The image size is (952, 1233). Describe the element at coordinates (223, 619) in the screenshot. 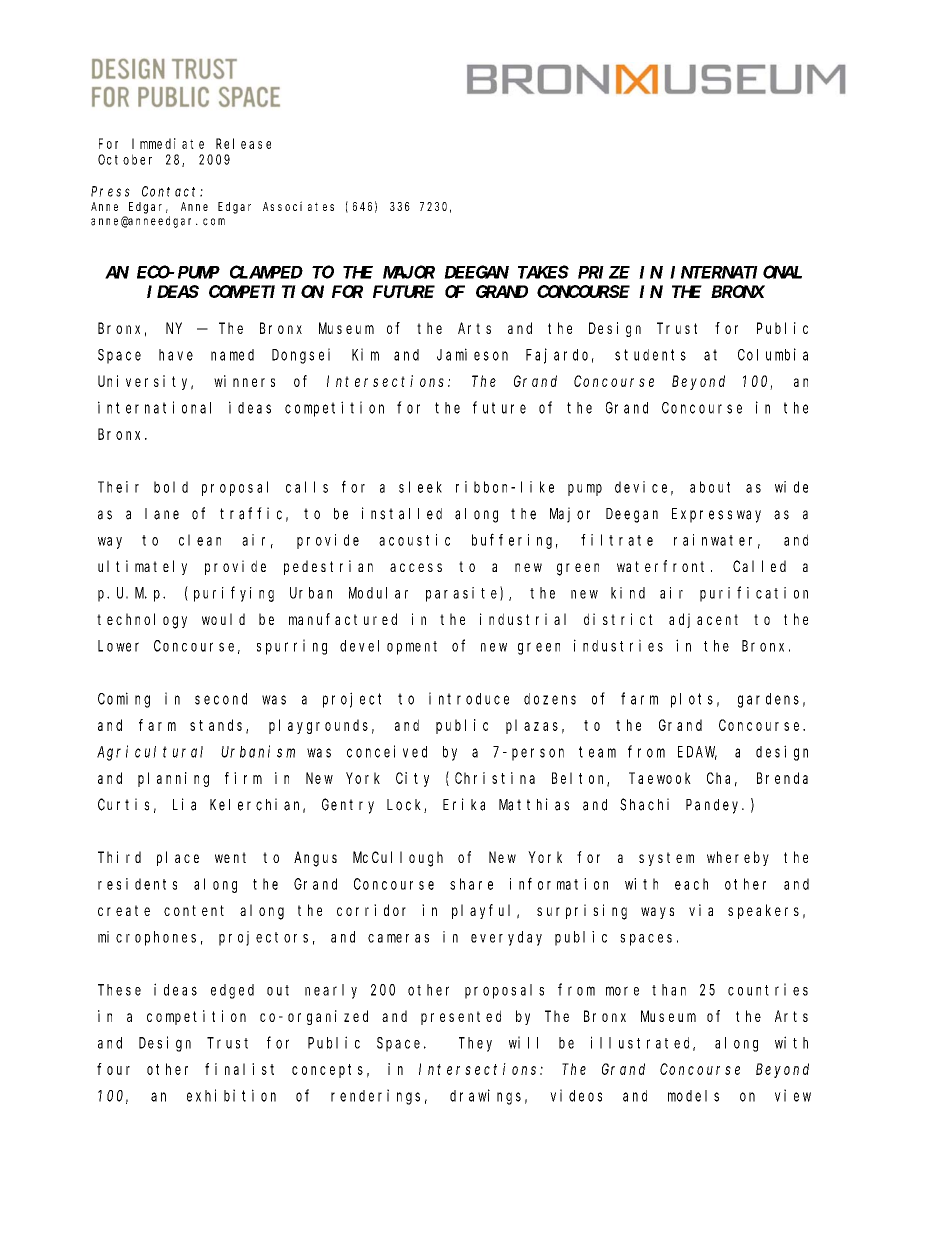

I see `would` at that location.
